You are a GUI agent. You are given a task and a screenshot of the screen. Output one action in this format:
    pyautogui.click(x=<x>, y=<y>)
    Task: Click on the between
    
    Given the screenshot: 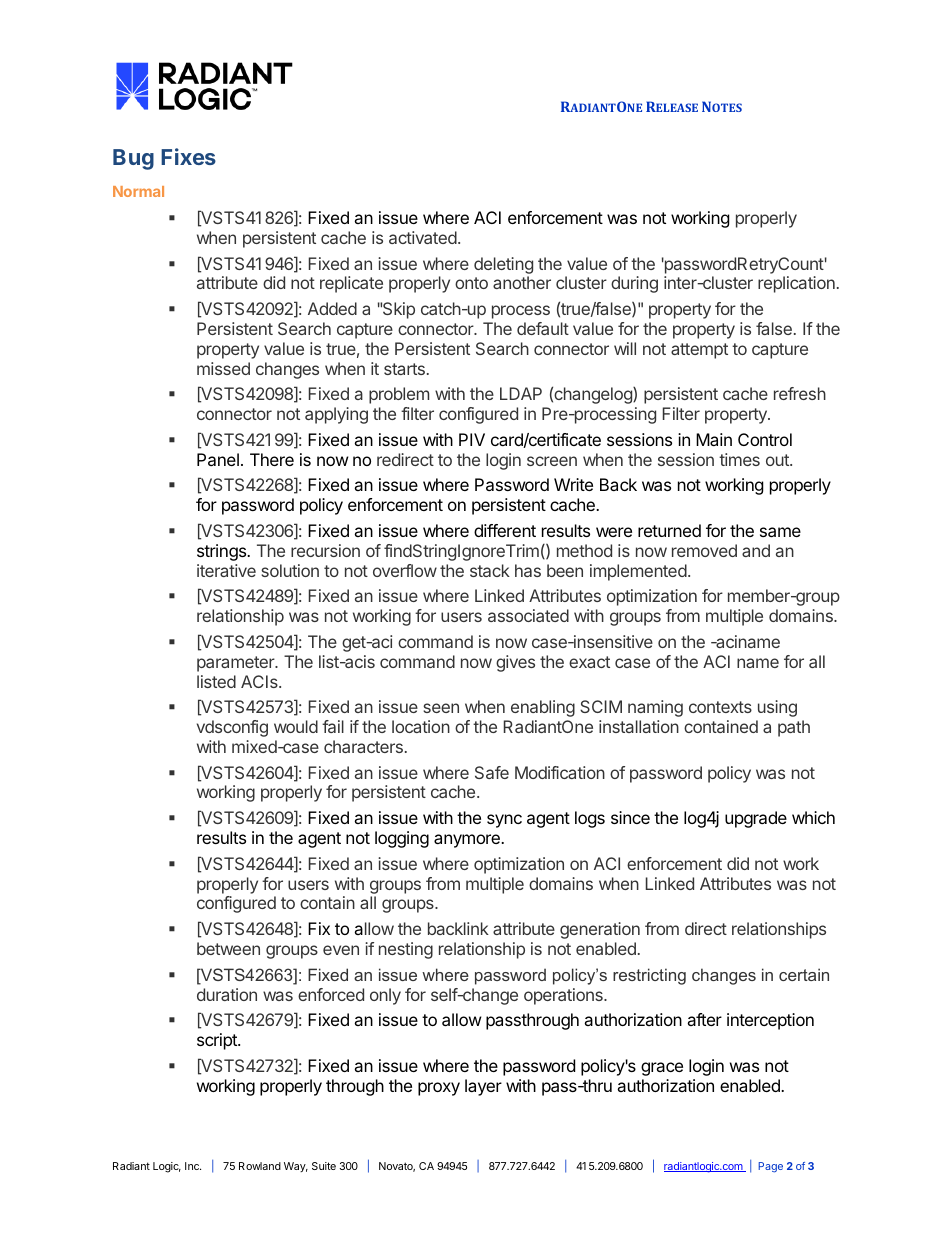 What is the action you would take?
    pyautogui.click(x=228, y=948)
